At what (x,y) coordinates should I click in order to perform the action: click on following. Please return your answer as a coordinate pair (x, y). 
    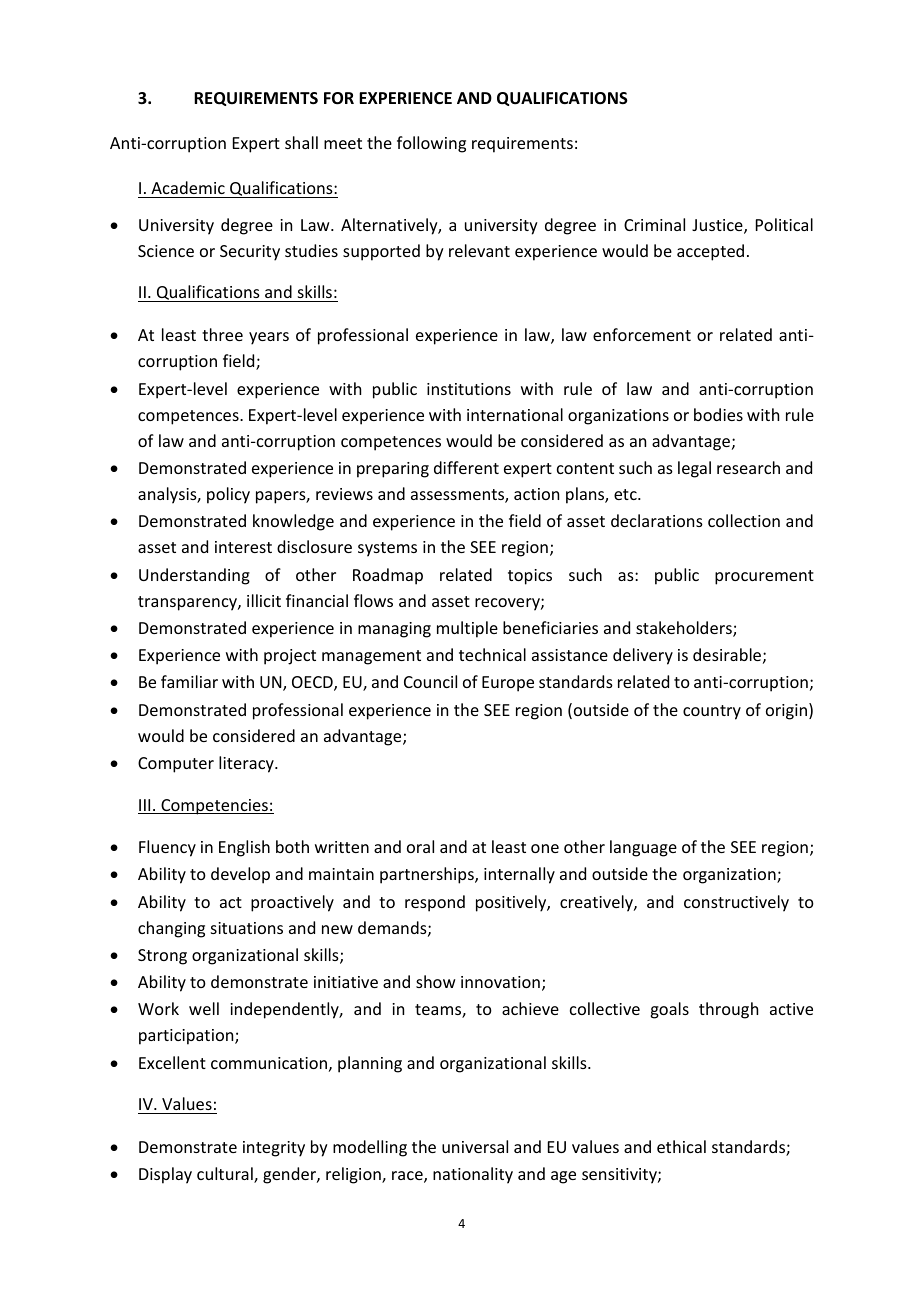
    Looking at the image, I should click on (431, 144).
